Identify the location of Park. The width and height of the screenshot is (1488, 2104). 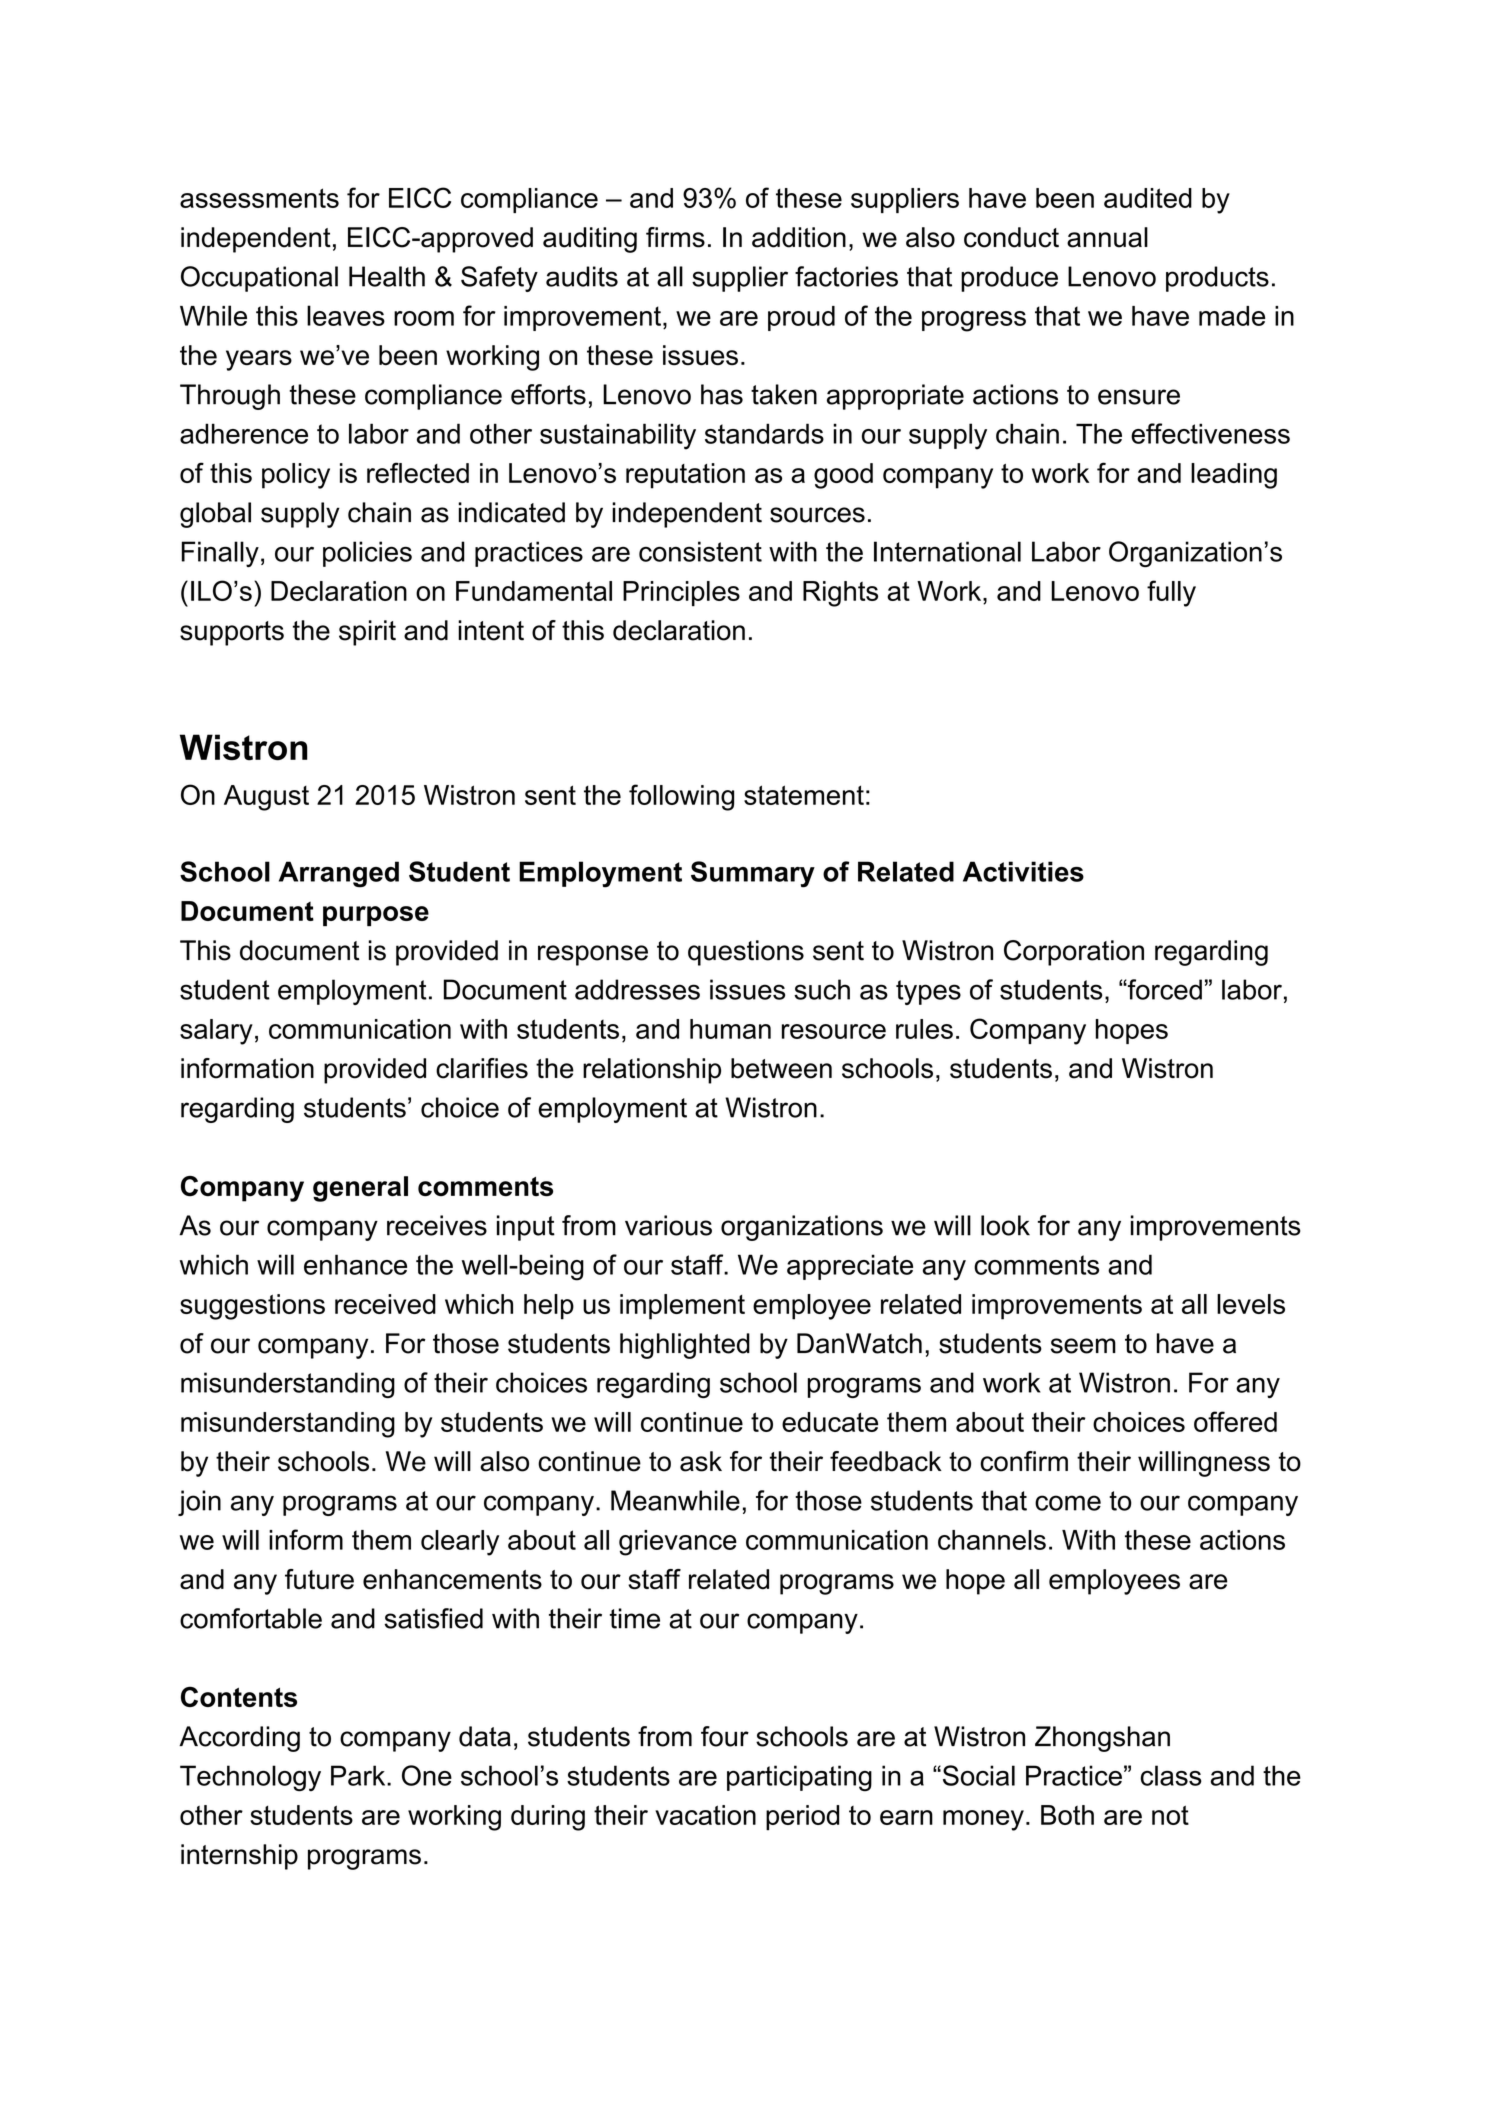
(359, 1775).
